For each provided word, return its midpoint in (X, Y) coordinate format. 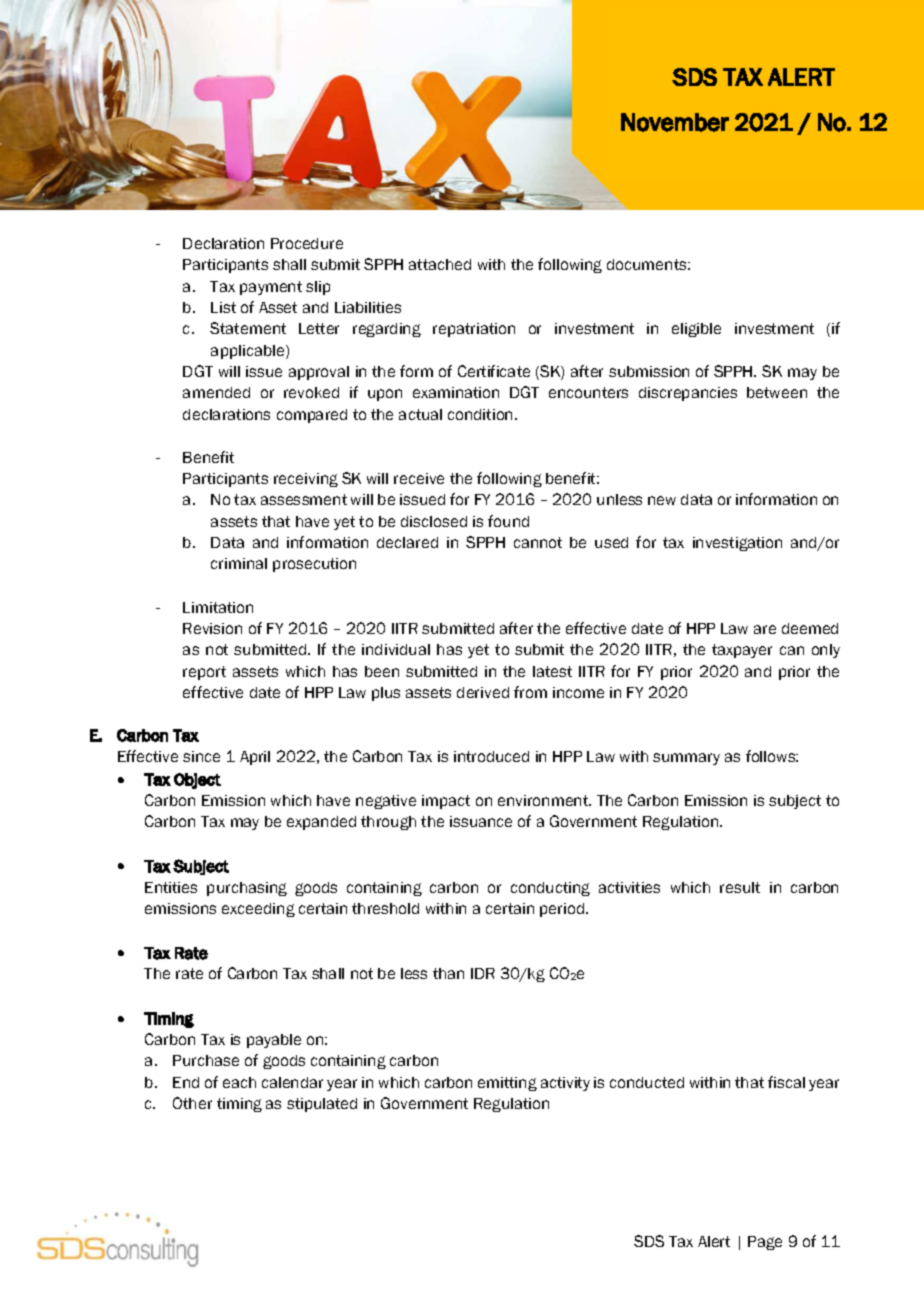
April (255, 758)
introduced (491, 756)
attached (440, 264)
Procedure (307, 243)
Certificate (494, 371)
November (675, 122)
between (777, 392)
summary (686, 759)
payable (274, 1041)
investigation (737, 544)
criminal (239, 563)
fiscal (786, 1082)
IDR (483, 973)
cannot (538, 542)
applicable (249, 352)
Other (192, 1103)
